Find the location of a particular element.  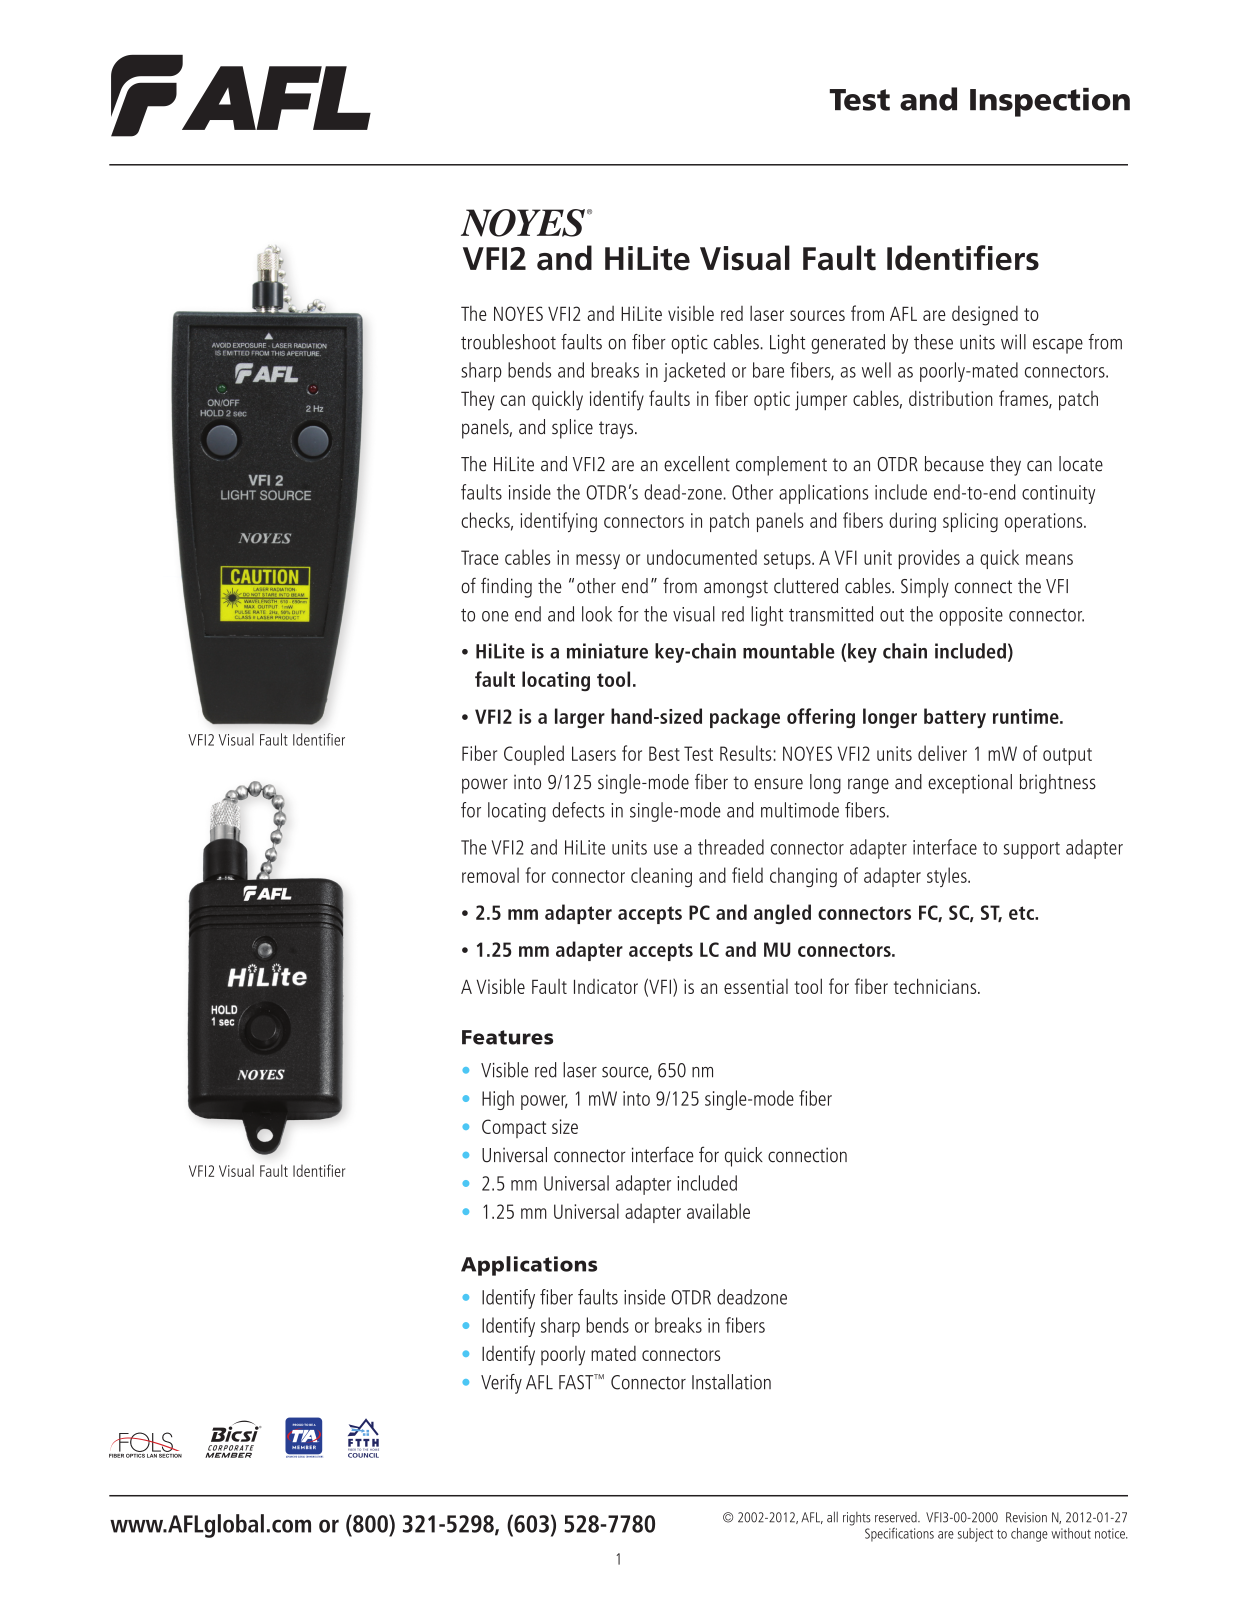

Compact is located at coordinates (514, 1128).
